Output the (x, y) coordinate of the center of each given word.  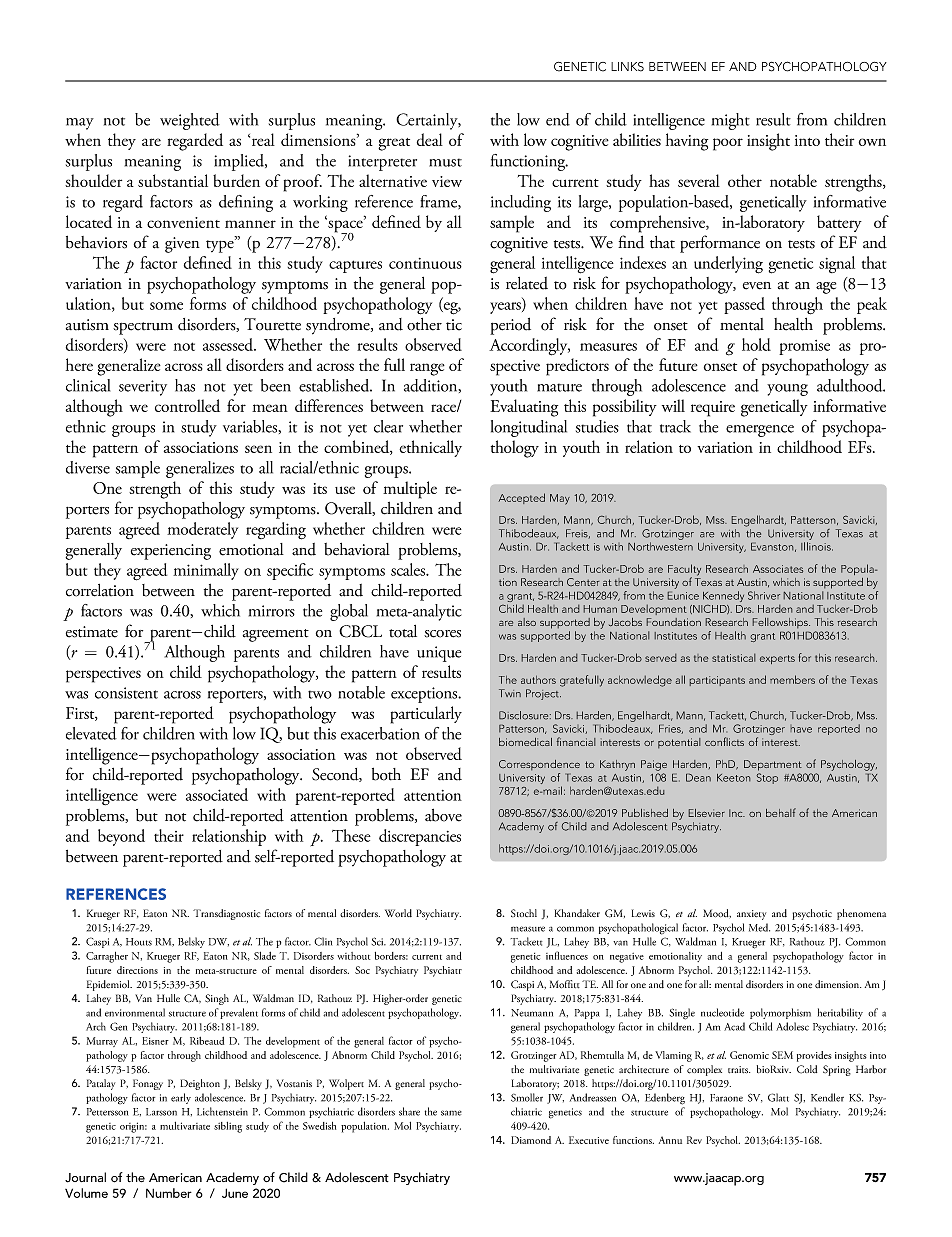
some (166, 306)
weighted (190, 121)
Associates (778, 569)
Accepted (521, 498)
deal (430, 139)
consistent (126, 693)
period (510, 326)
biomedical (525, 742)
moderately (202, 530)
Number (169, 1193)
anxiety (751, 915)
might (731, 121)
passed (744, 305)
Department (773, 765)
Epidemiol (109, 985)
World (398, 913)
